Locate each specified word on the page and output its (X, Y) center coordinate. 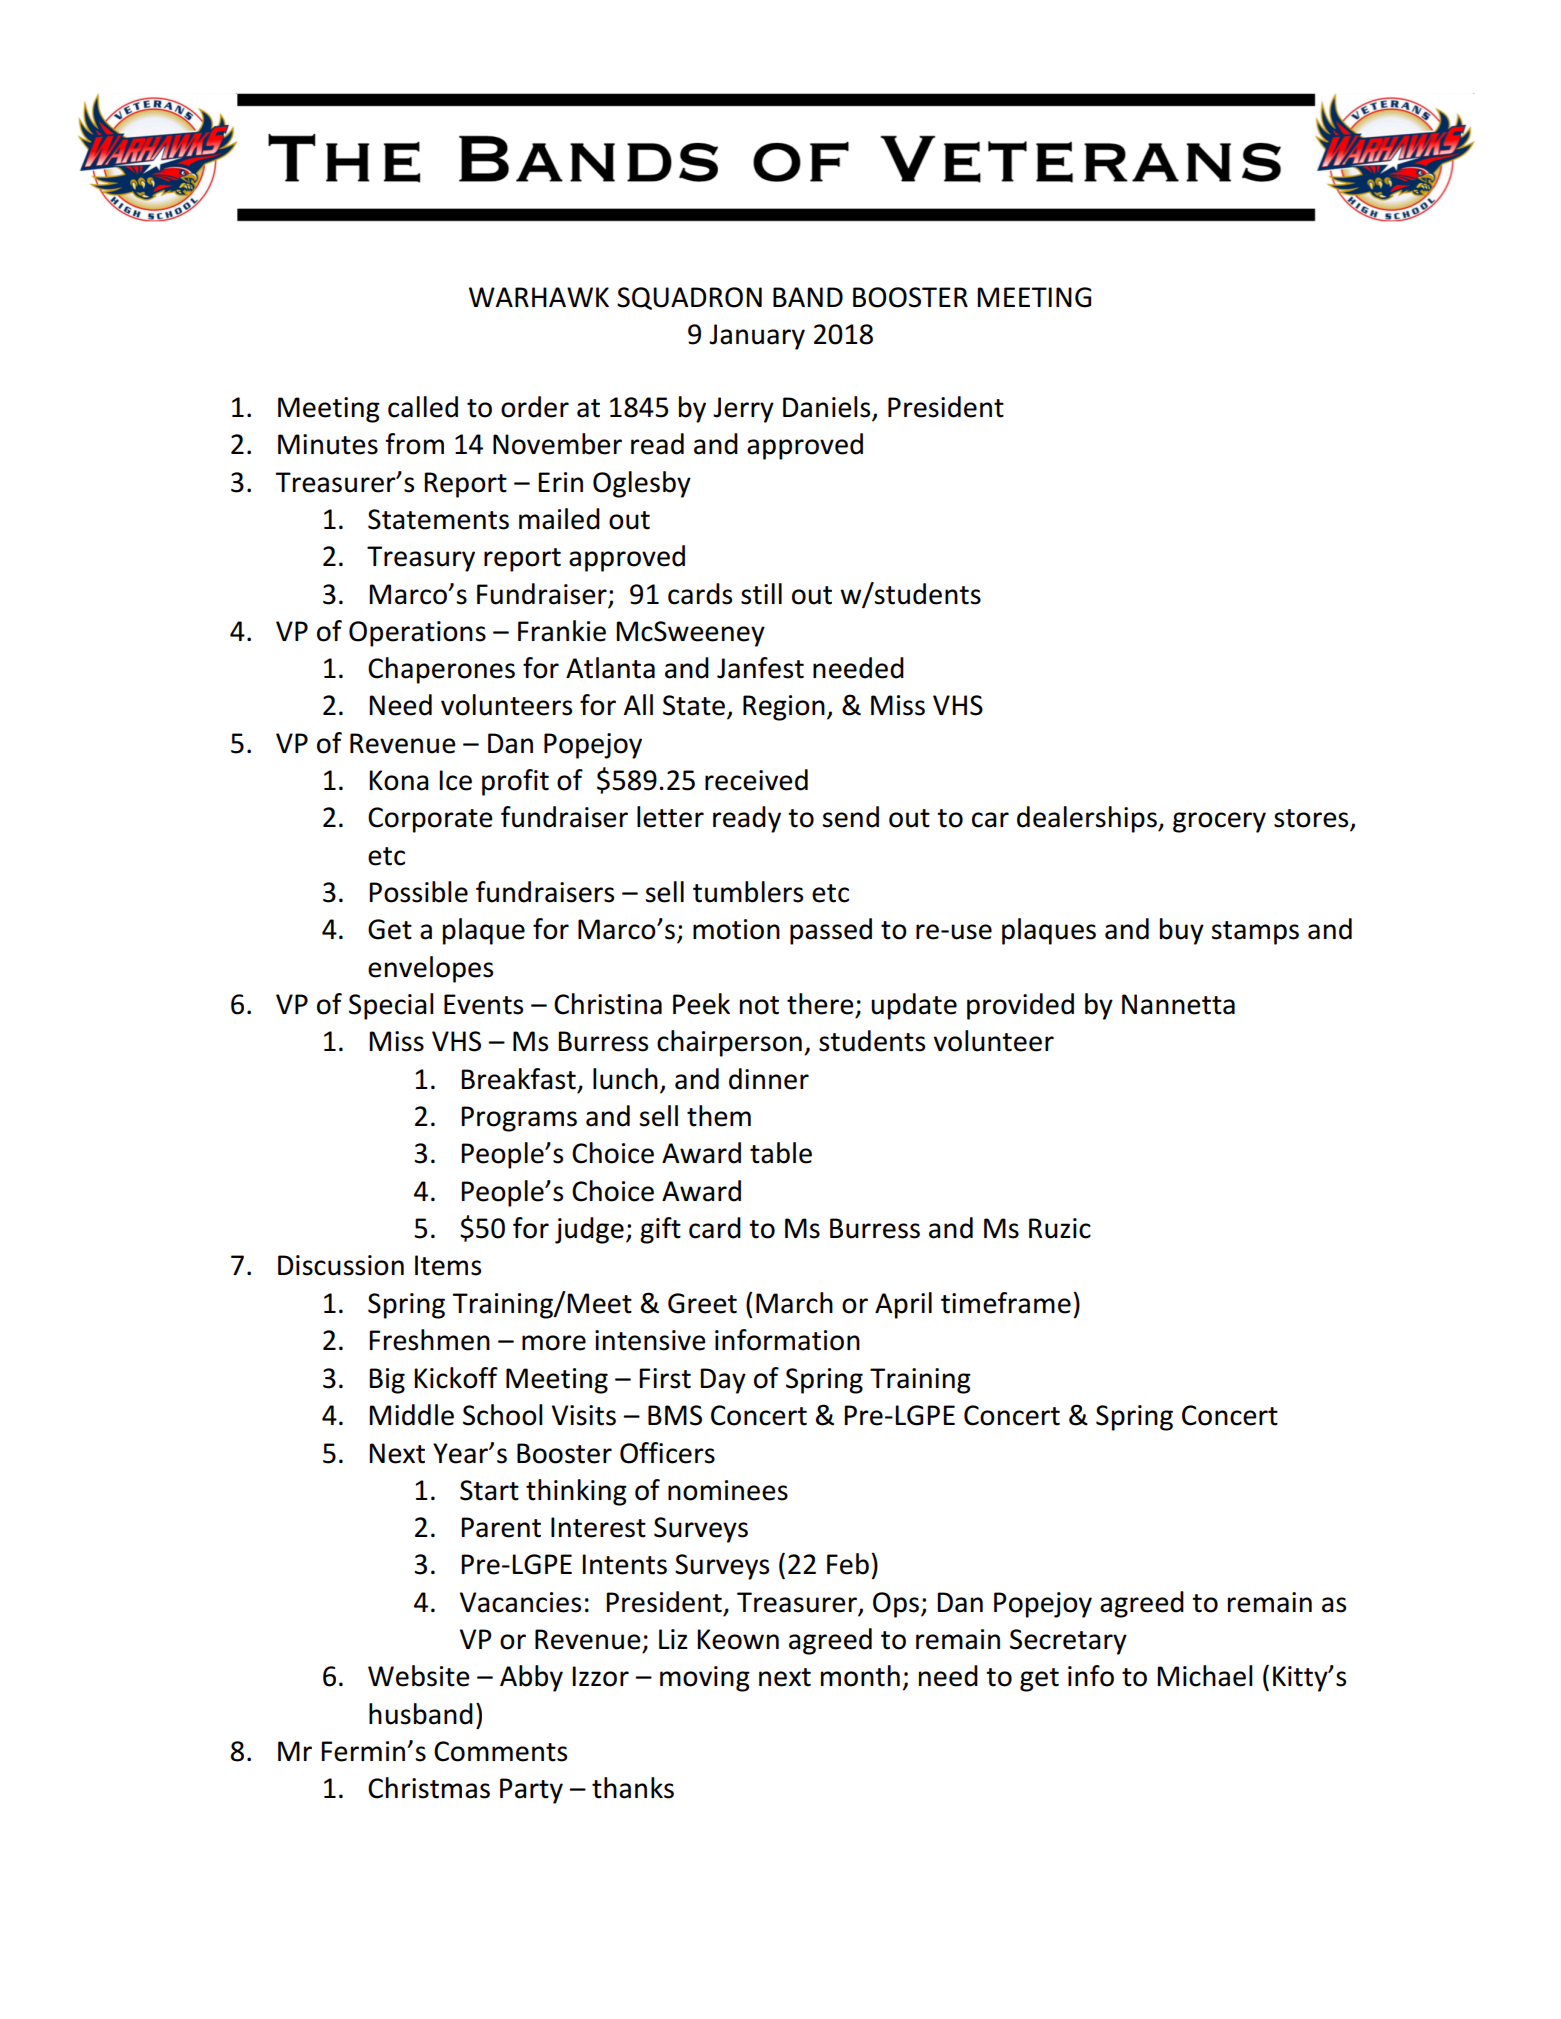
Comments (500, 1751)
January (757, 337)
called (423, 407)
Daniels (828, 408)
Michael (1205, 1676)
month (860, 1676)
